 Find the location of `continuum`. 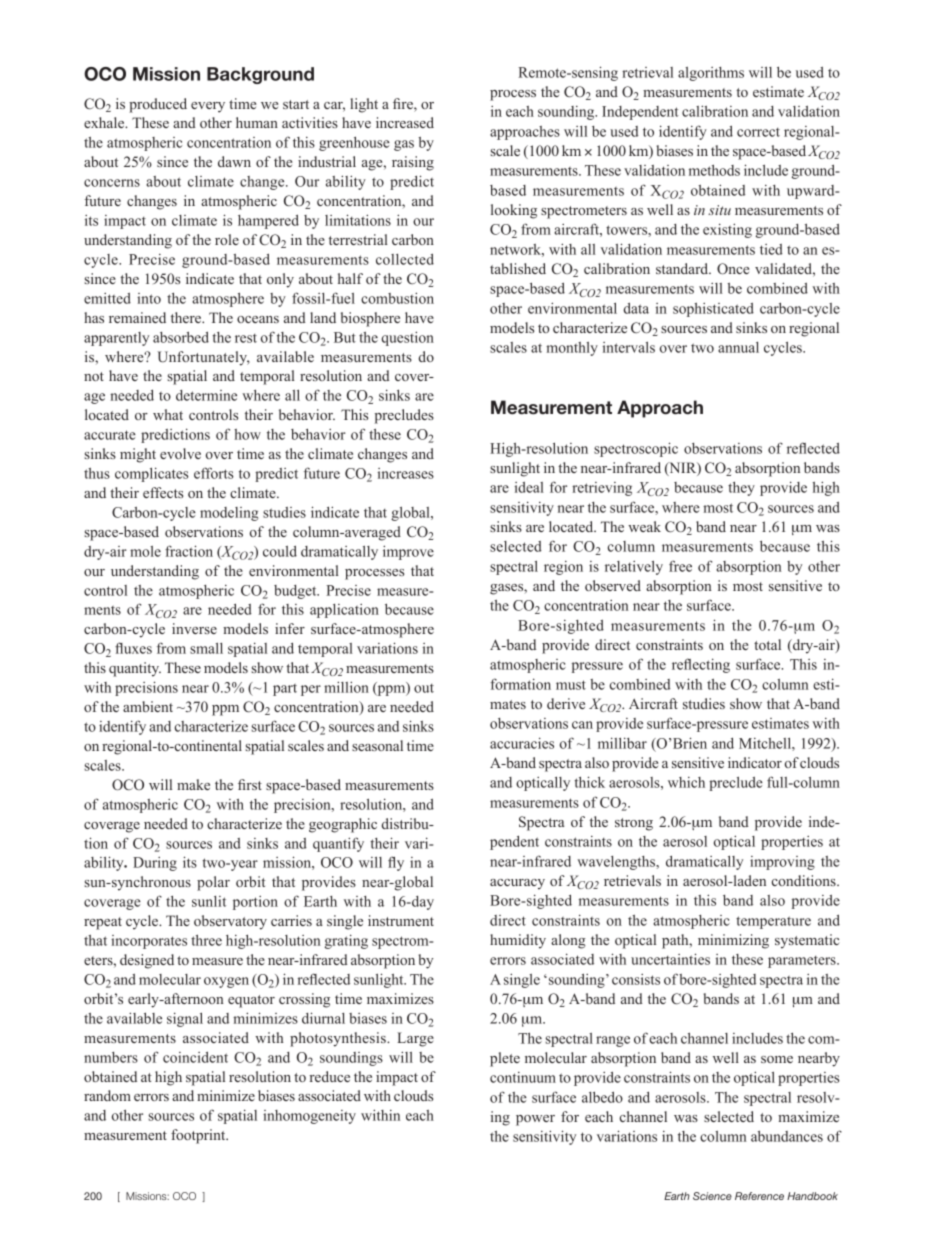

continuum is located at coordinates (523, 1077).
